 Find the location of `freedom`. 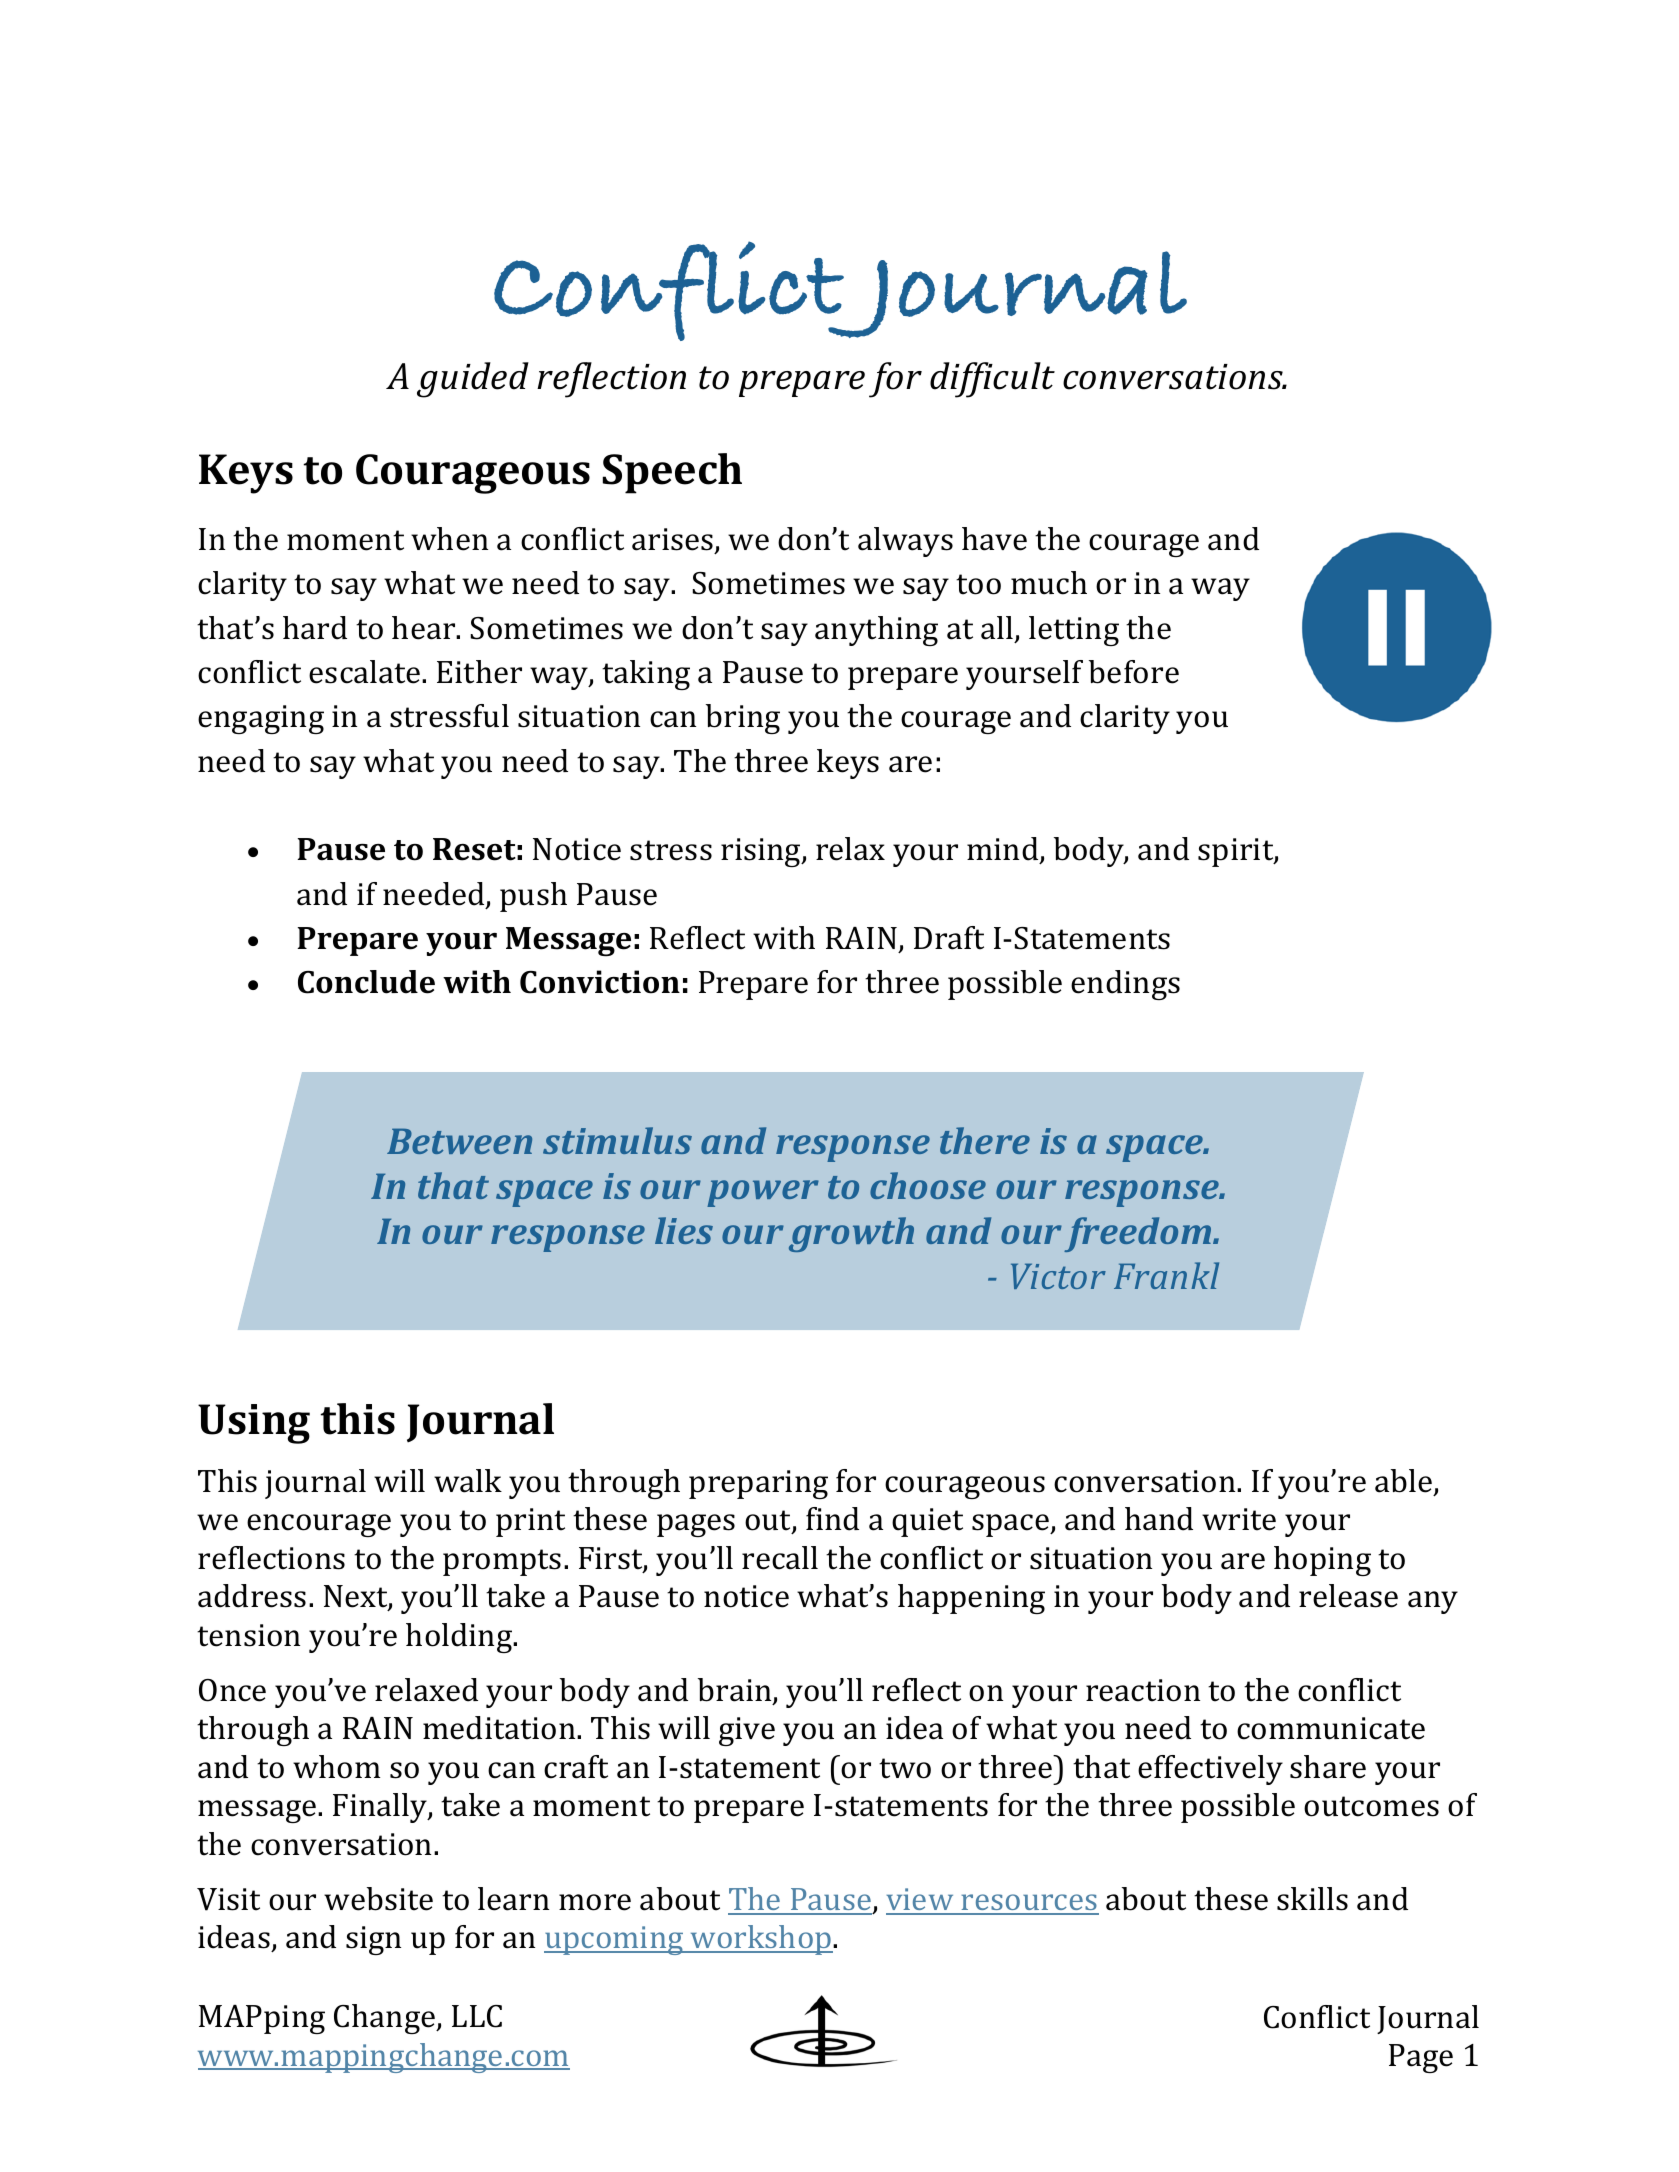

freedom is located at coordinates (1139, 1234).
